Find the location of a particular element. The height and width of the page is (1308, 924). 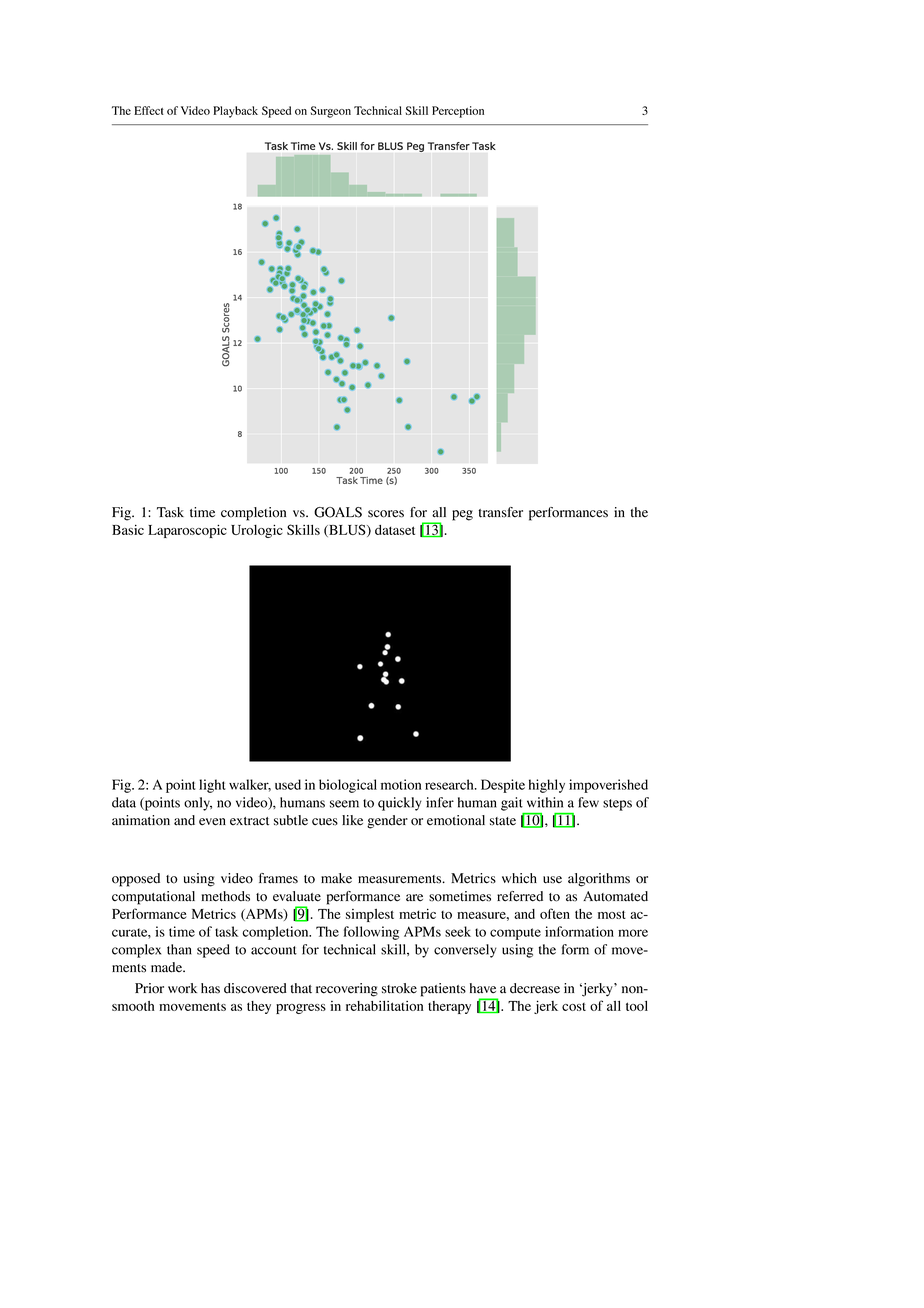

only is located at coordinates (198, 804).
